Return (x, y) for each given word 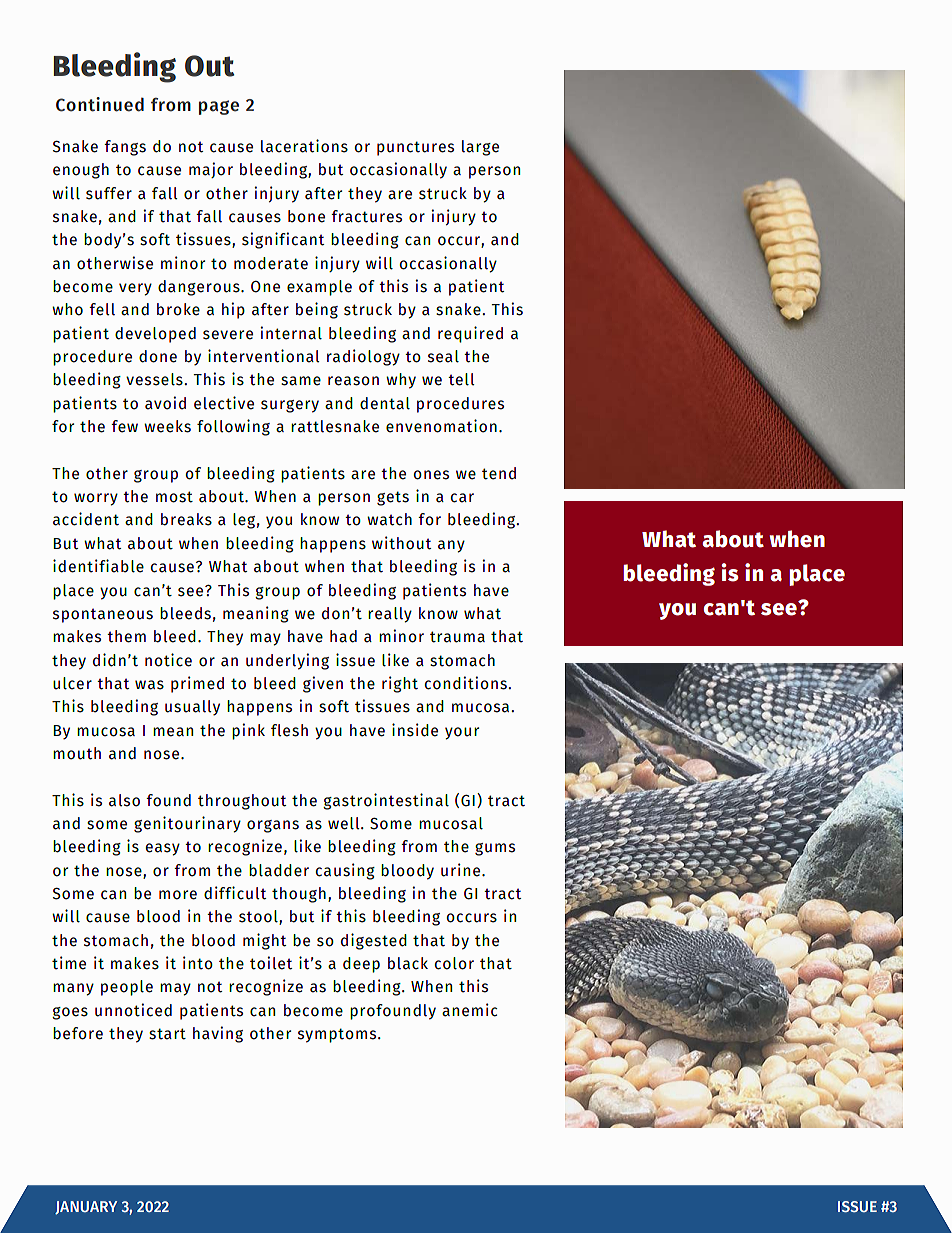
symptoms (338, 1035)
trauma (457, 637)
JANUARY (86, 1208)
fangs (125, 148)
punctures (415, 148)
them (126, 636)
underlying (287, 661)
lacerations (304, 146)
